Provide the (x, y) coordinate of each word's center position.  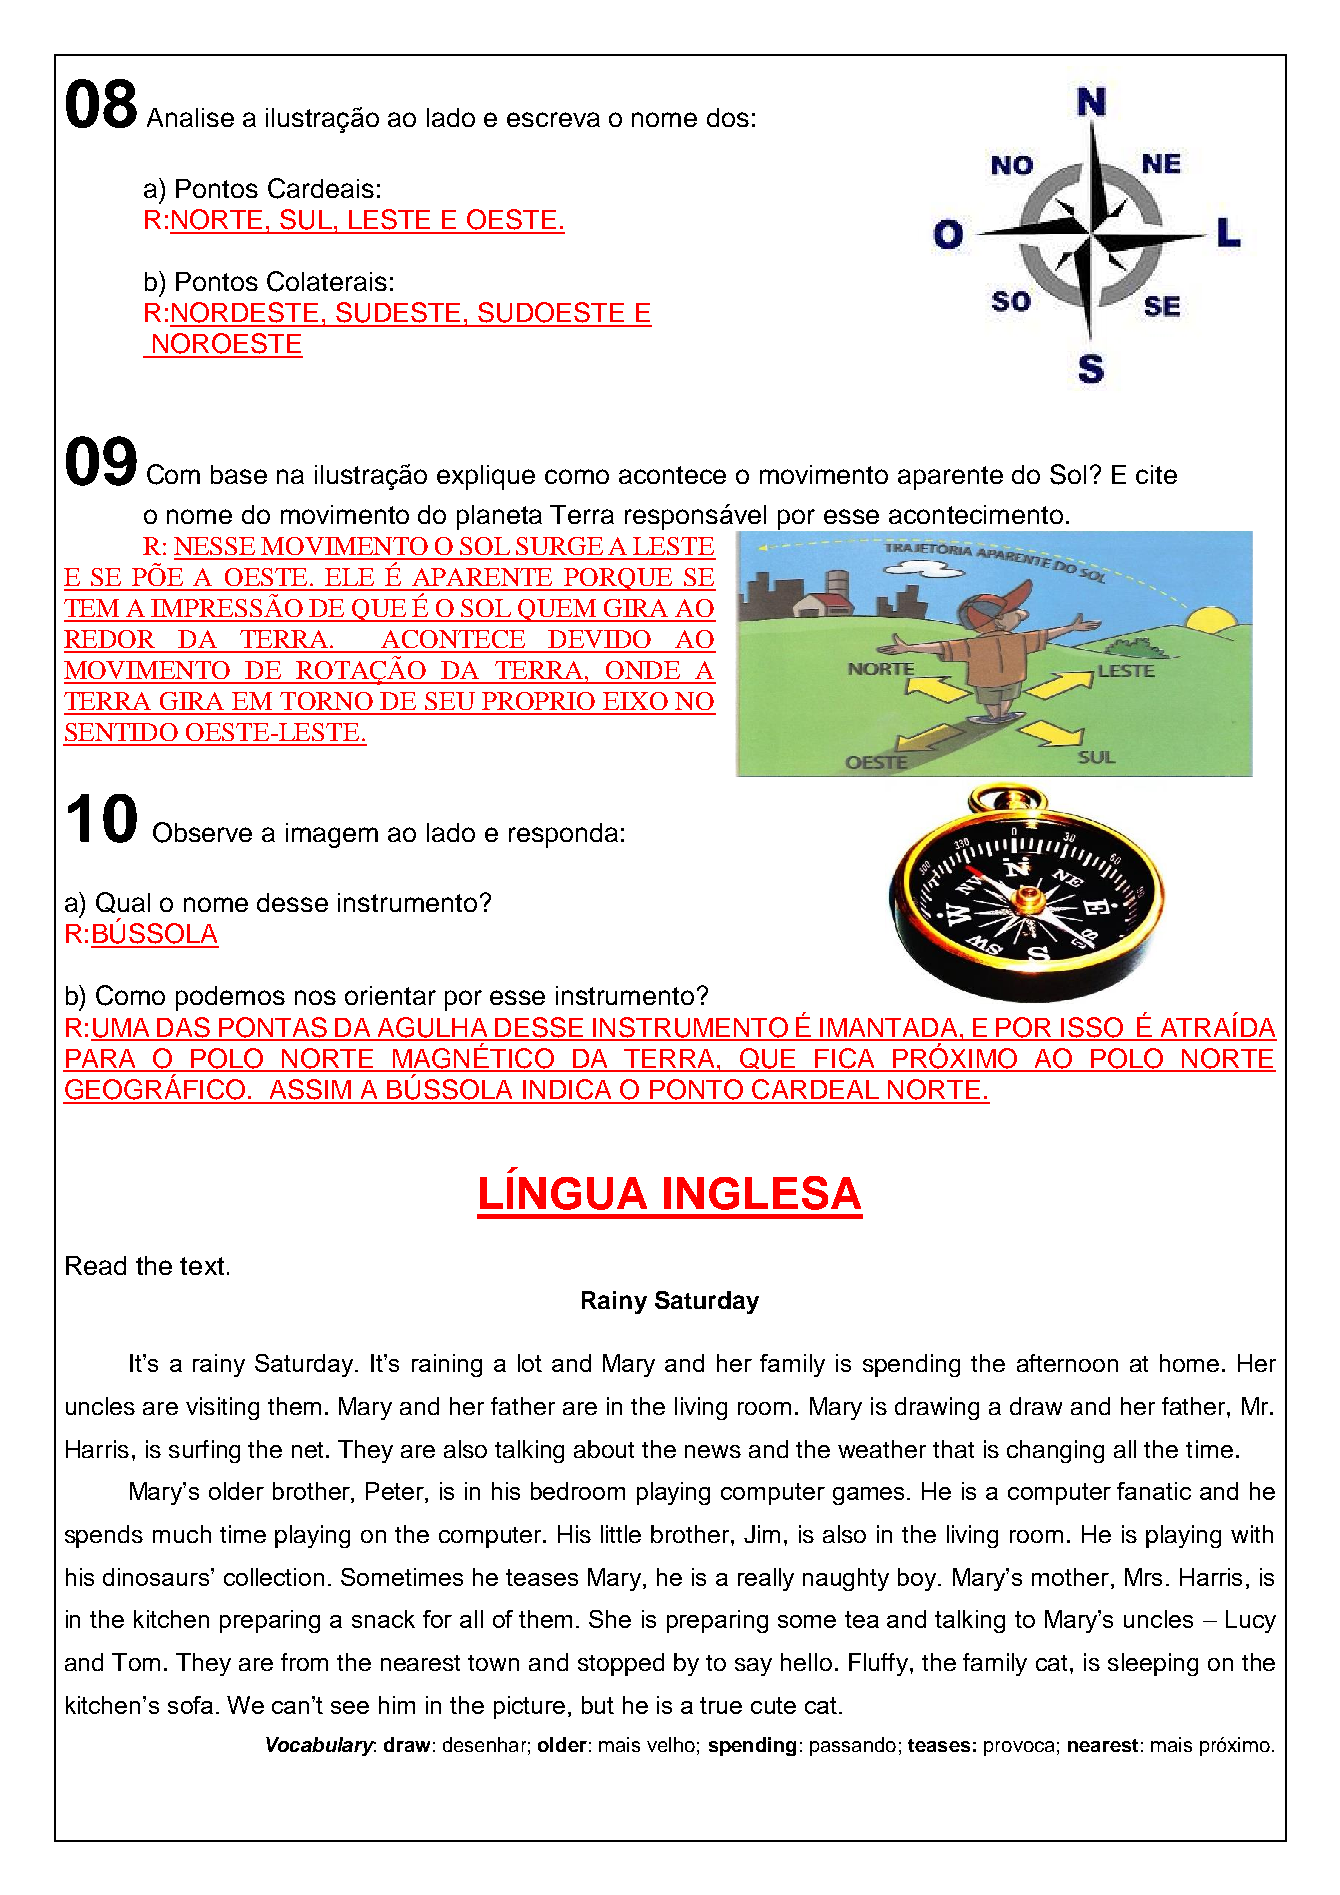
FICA (846, 1059)
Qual (123, 902)
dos (728, 117)
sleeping (1153, 1664)
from (304, 1662)
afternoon (1067, 1363)
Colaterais (327, 281)
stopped (621, 1664)
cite (1156, 474)
